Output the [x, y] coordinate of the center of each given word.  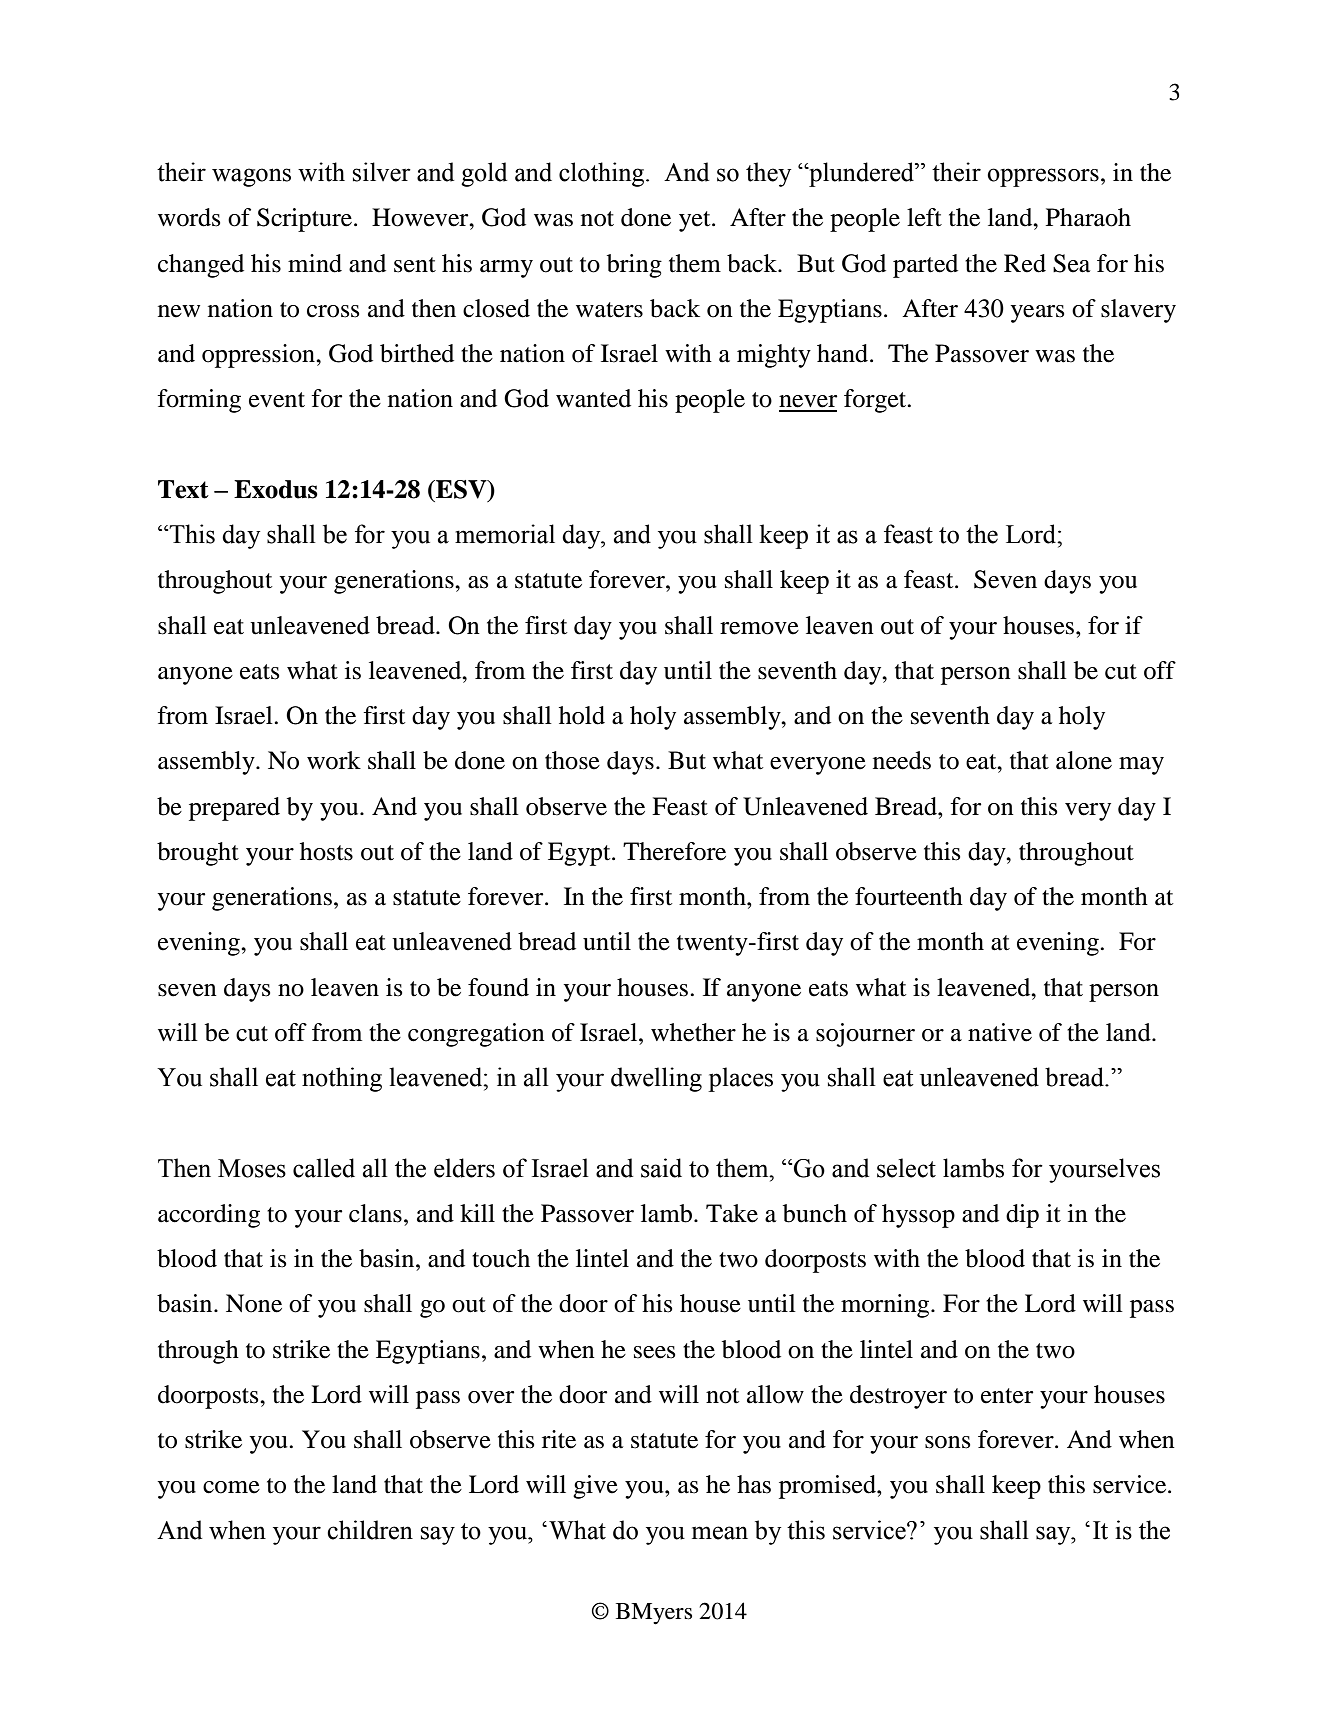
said [661, 1168]
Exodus [276, 489]
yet [696, 221]
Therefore [674, 851]
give [595, 1487]
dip [1022, 1216]
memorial [505, 534]
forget [876, 401]
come [231, 1487]
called [324, 1168]
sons [947, 1442]
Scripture [304, 220]
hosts [326, 851]
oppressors [1043, 177]
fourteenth [909, 896]
